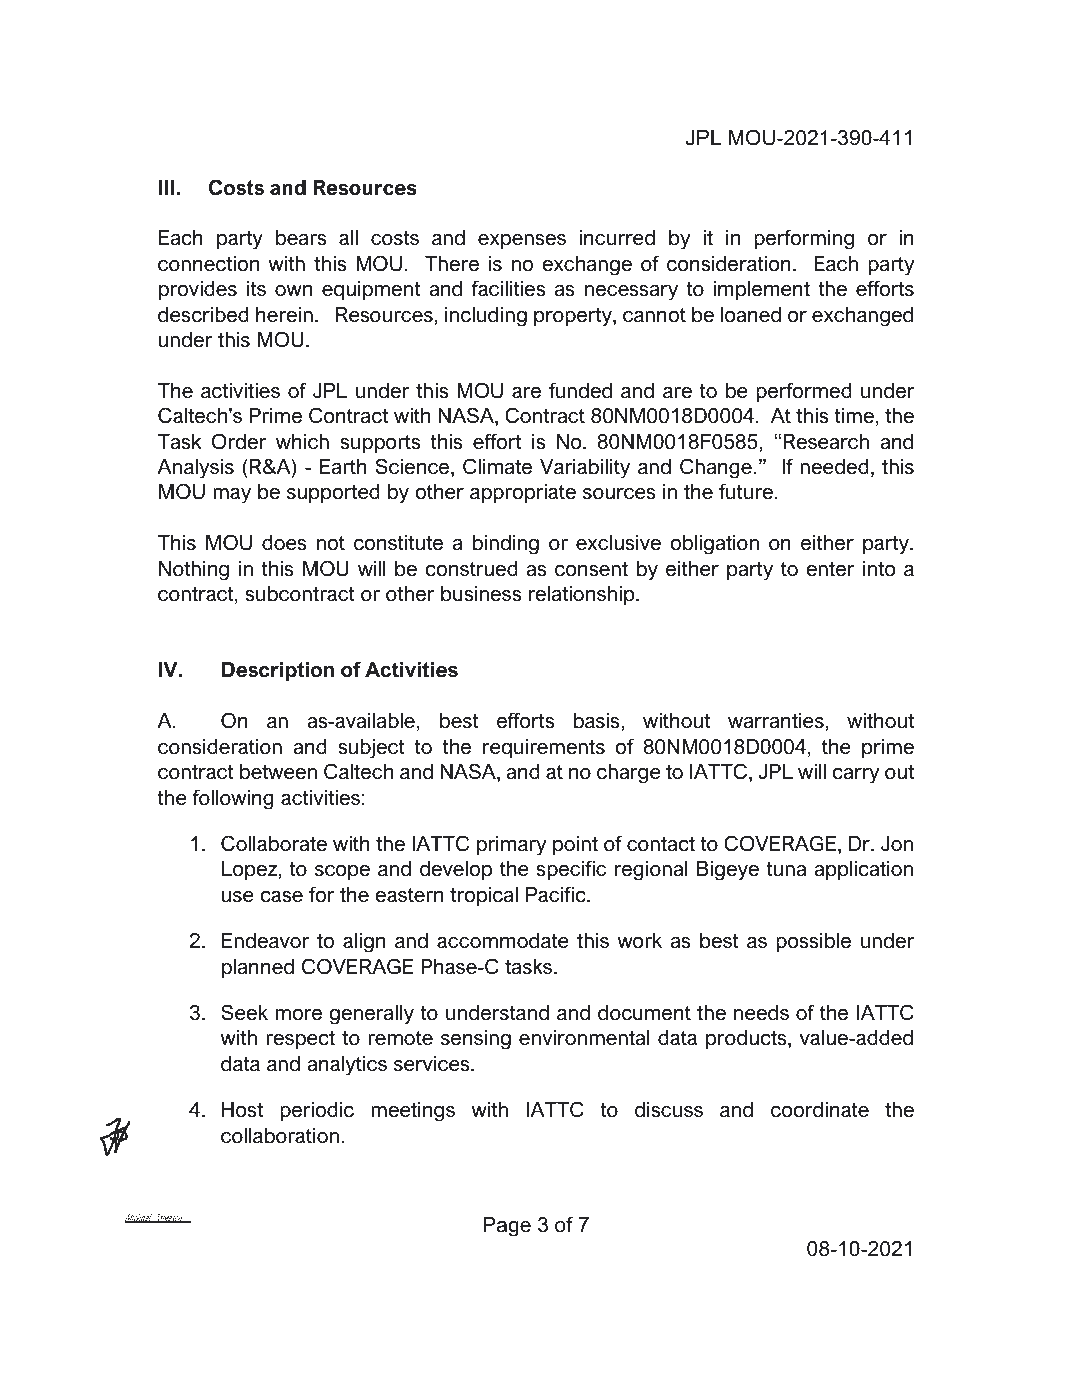 This screenshot has width=1072, height=1387. Describe the element at coordinates (804, 239) in the screenshot. I see `performing` at that location.
